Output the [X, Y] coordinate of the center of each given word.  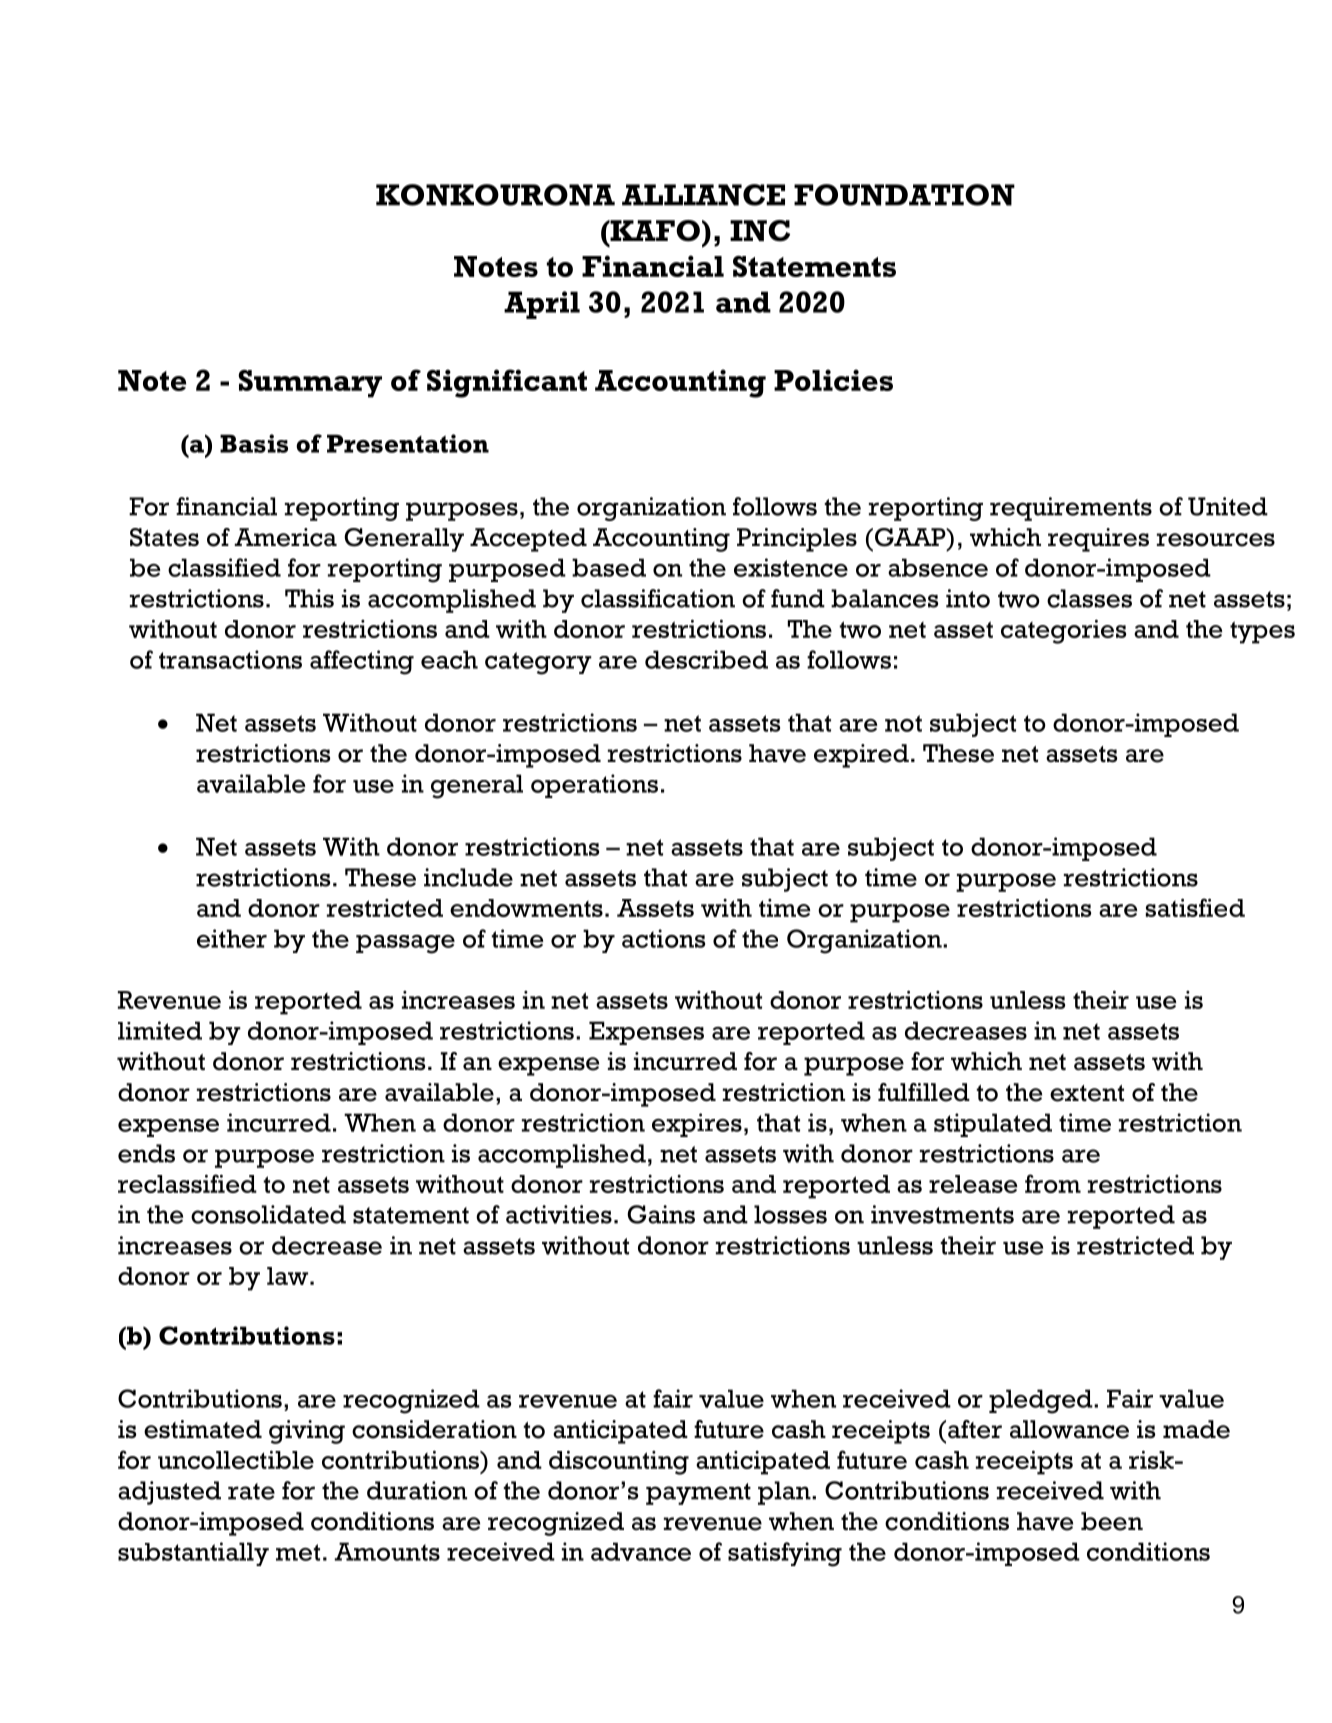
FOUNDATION [904, 195]
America [285, 537]
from [1053, 1183]
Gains [661, 1214]
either [232, 938]
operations [594, 786]
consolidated [268, 1214]
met [298, 1552]
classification [658, 598]
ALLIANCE [703, 195]
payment [698, 1494]
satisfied [1195, 907]
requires [1098, 540]
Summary [310, 384]
